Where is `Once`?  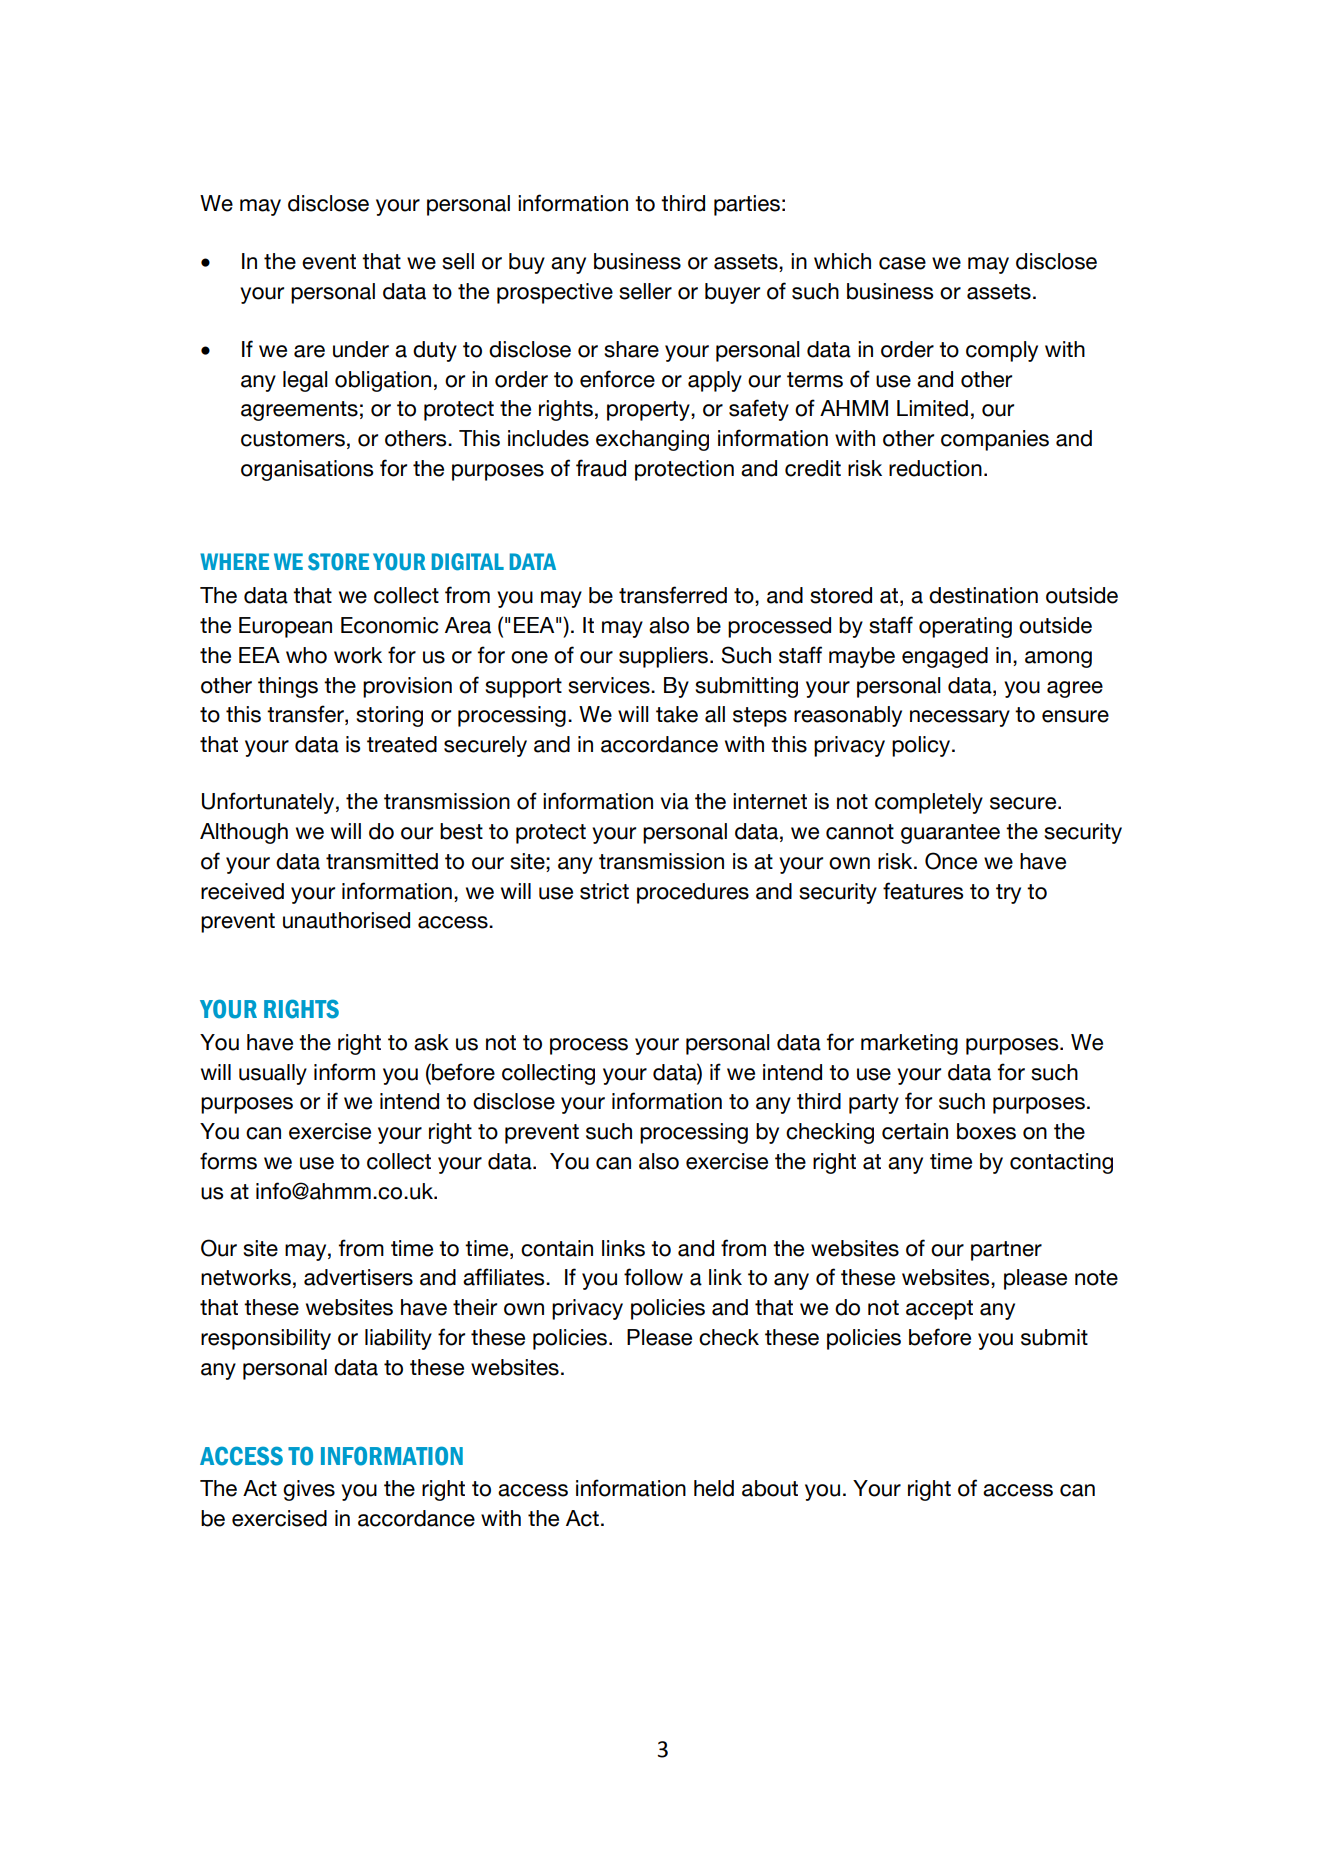
Once is located at coordinates (951, 861).
